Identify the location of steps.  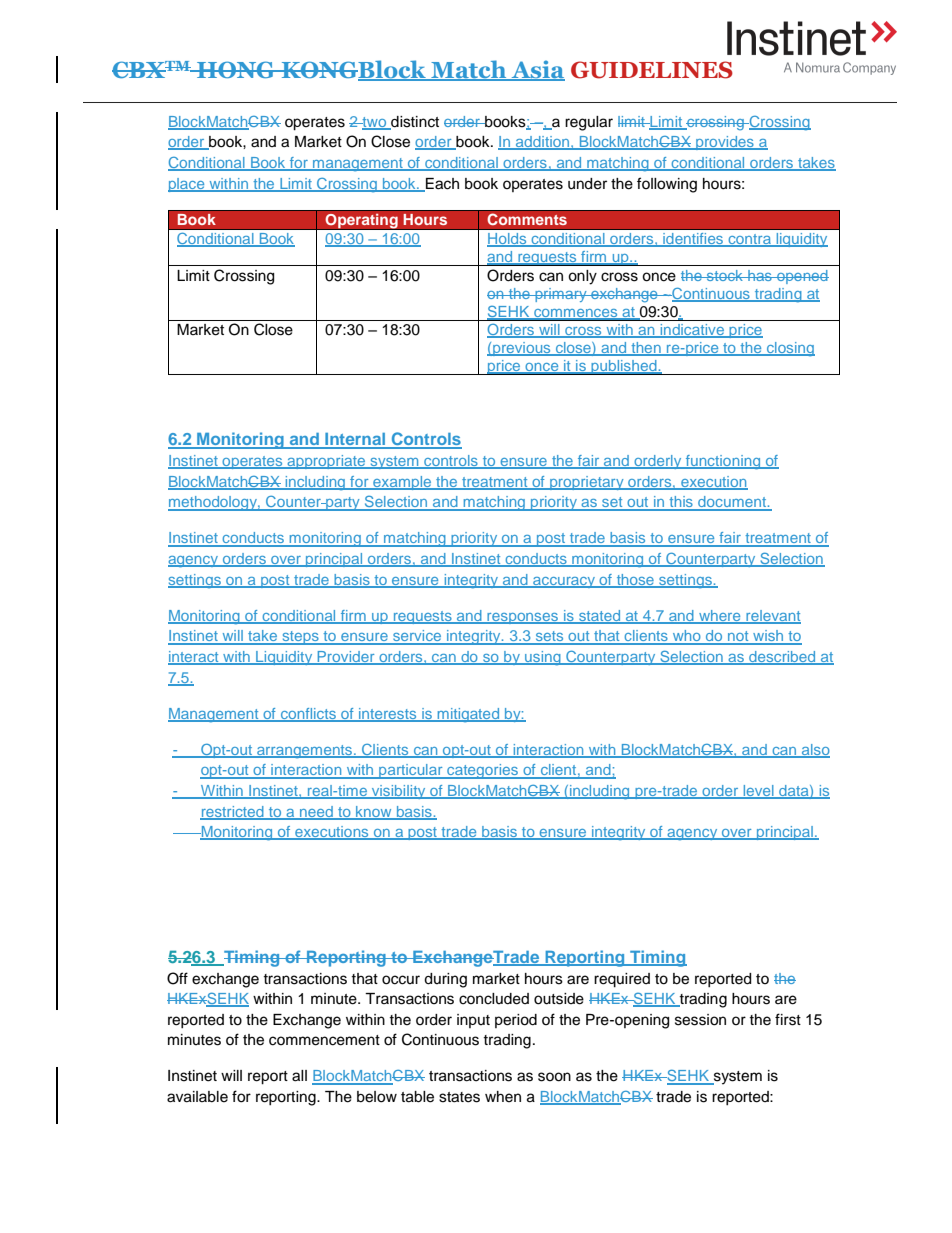
(300, 638).
